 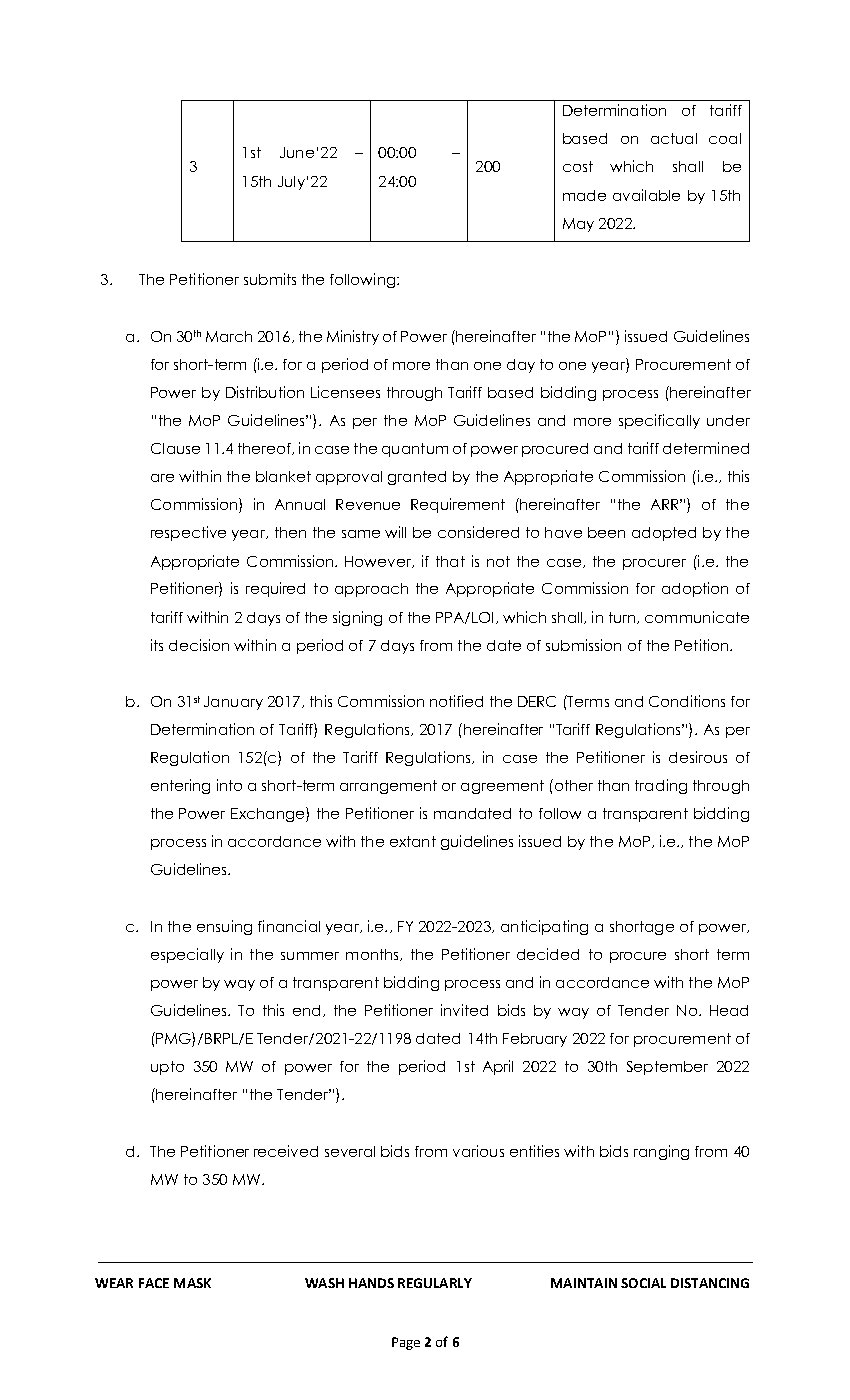 I want to click on SOCIAL, so click(x=643, y=1283).
